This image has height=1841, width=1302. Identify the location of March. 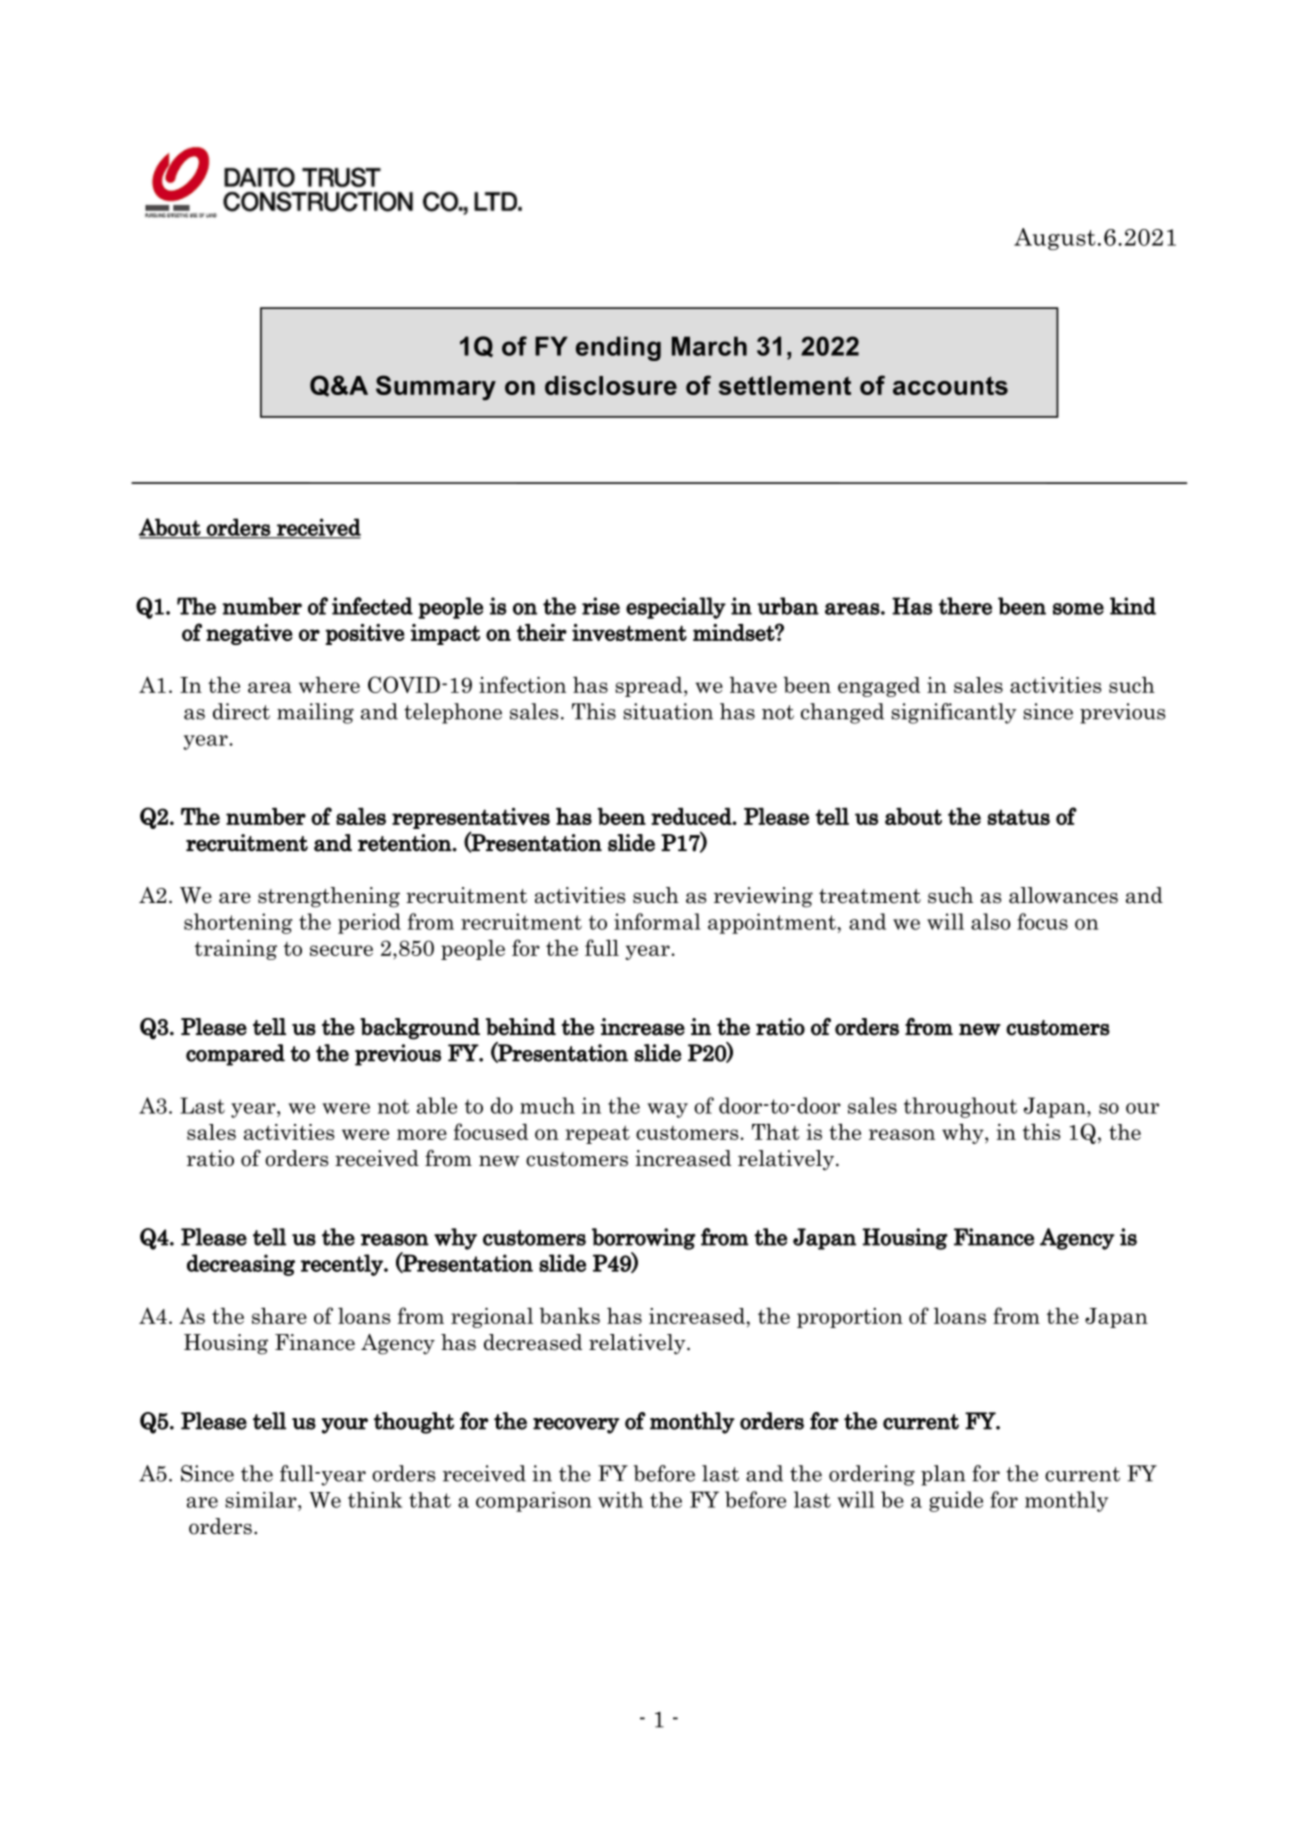
(709, 346).
